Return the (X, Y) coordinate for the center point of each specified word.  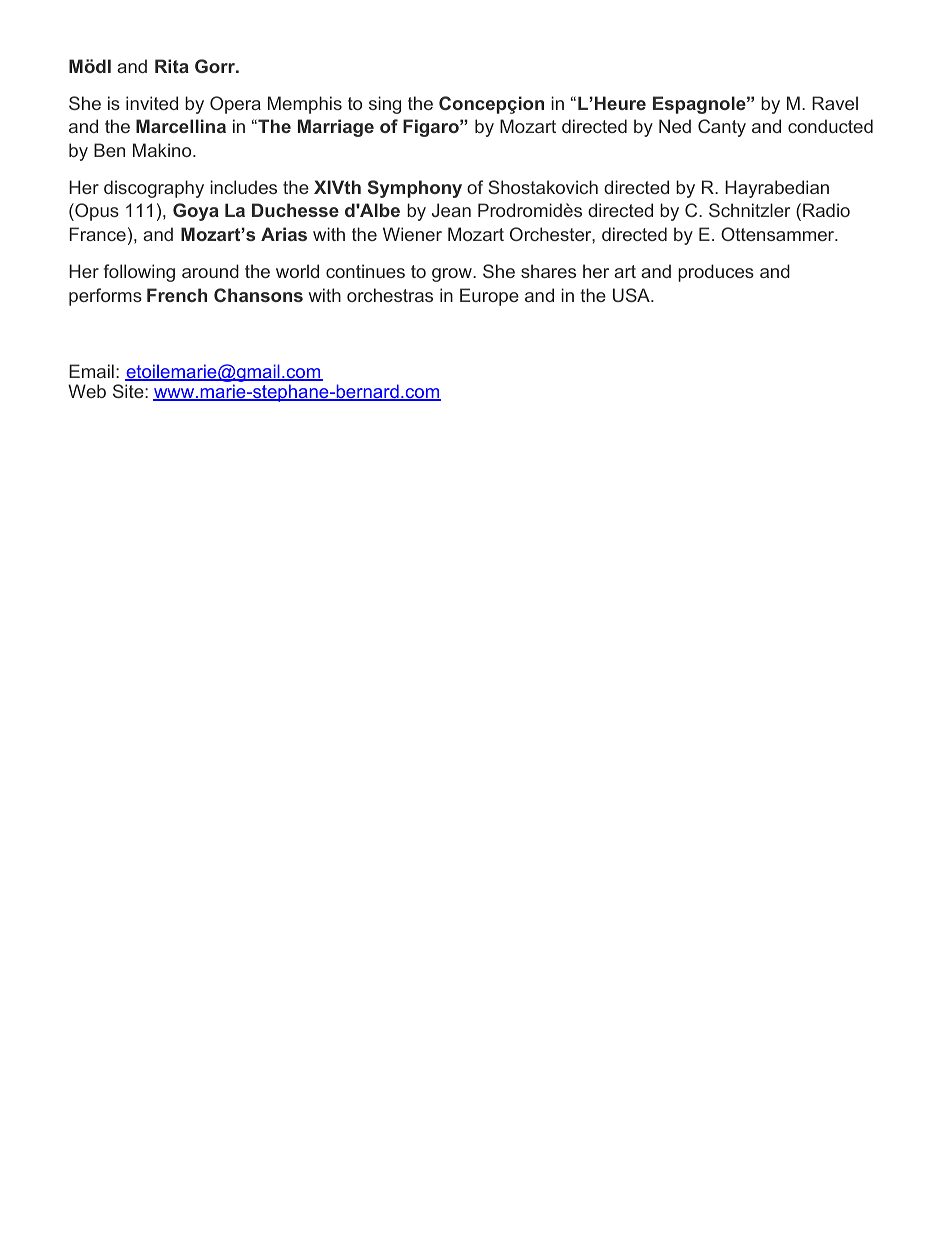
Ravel (835, 103)
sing (385, 105)
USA (632, 295)
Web (87, 391)
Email (91, 371)
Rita (172, 66)
